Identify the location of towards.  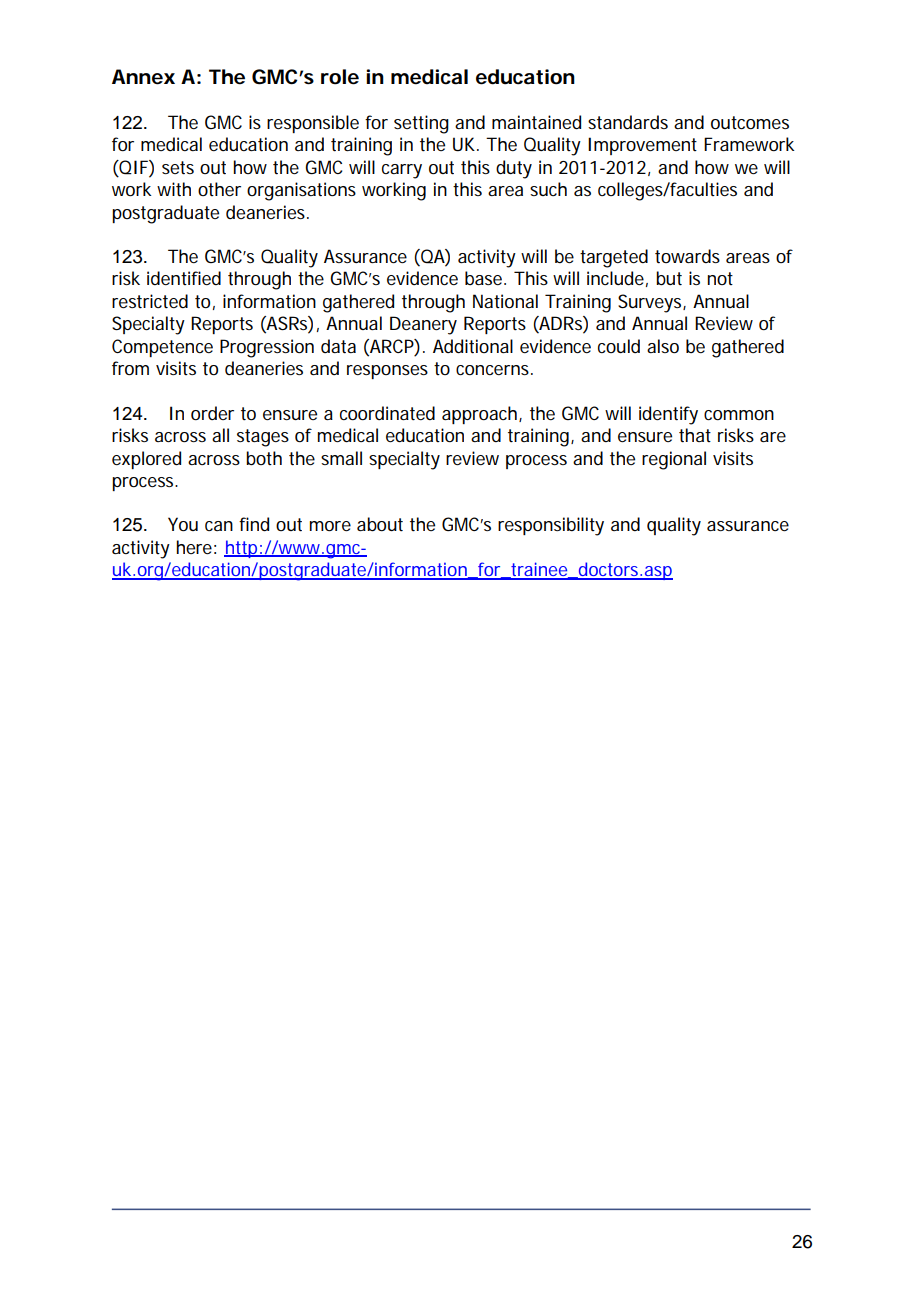
(687, 256).
